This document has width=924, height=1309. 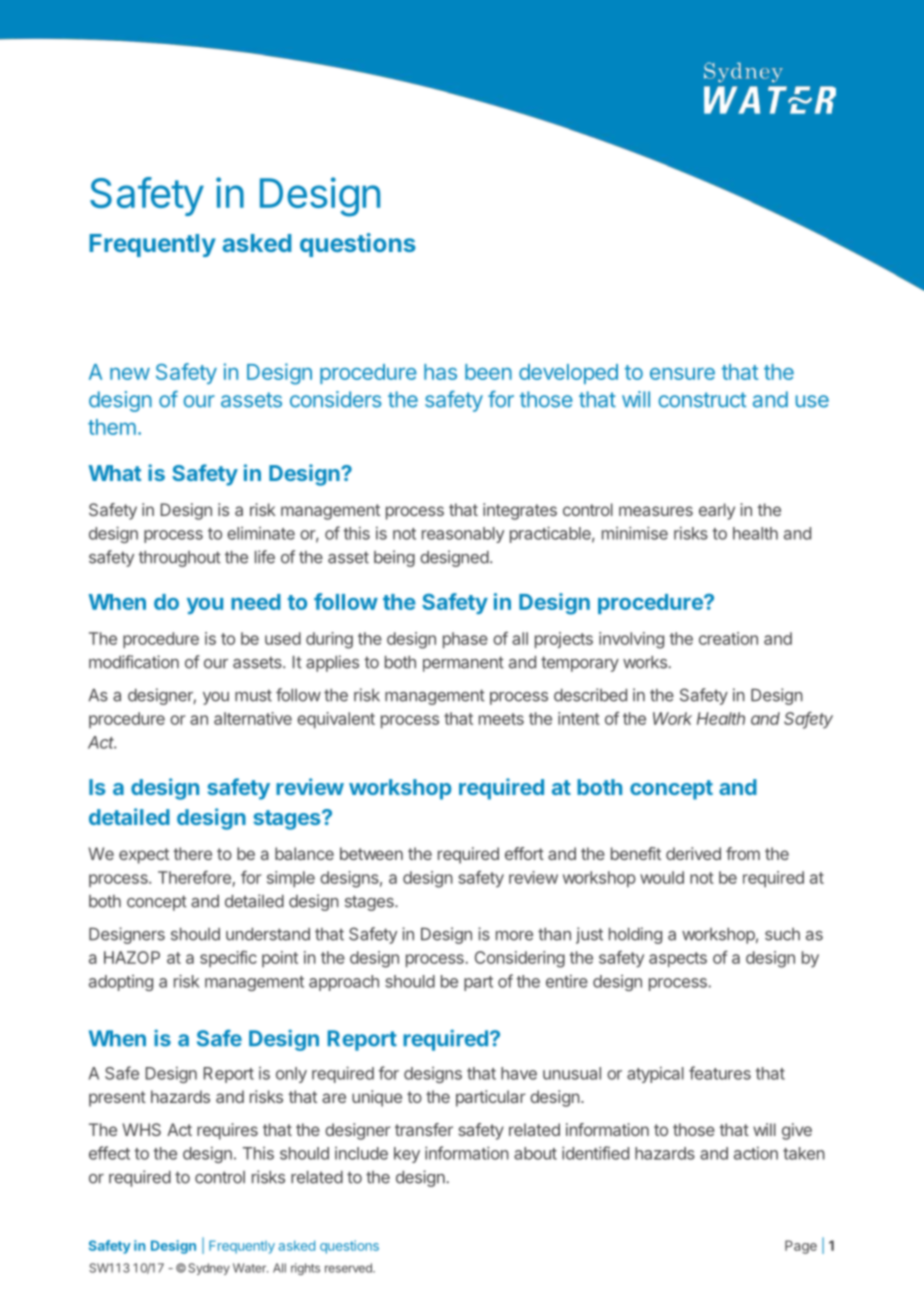 I want to click on have, so click(x=519, y=1073).
